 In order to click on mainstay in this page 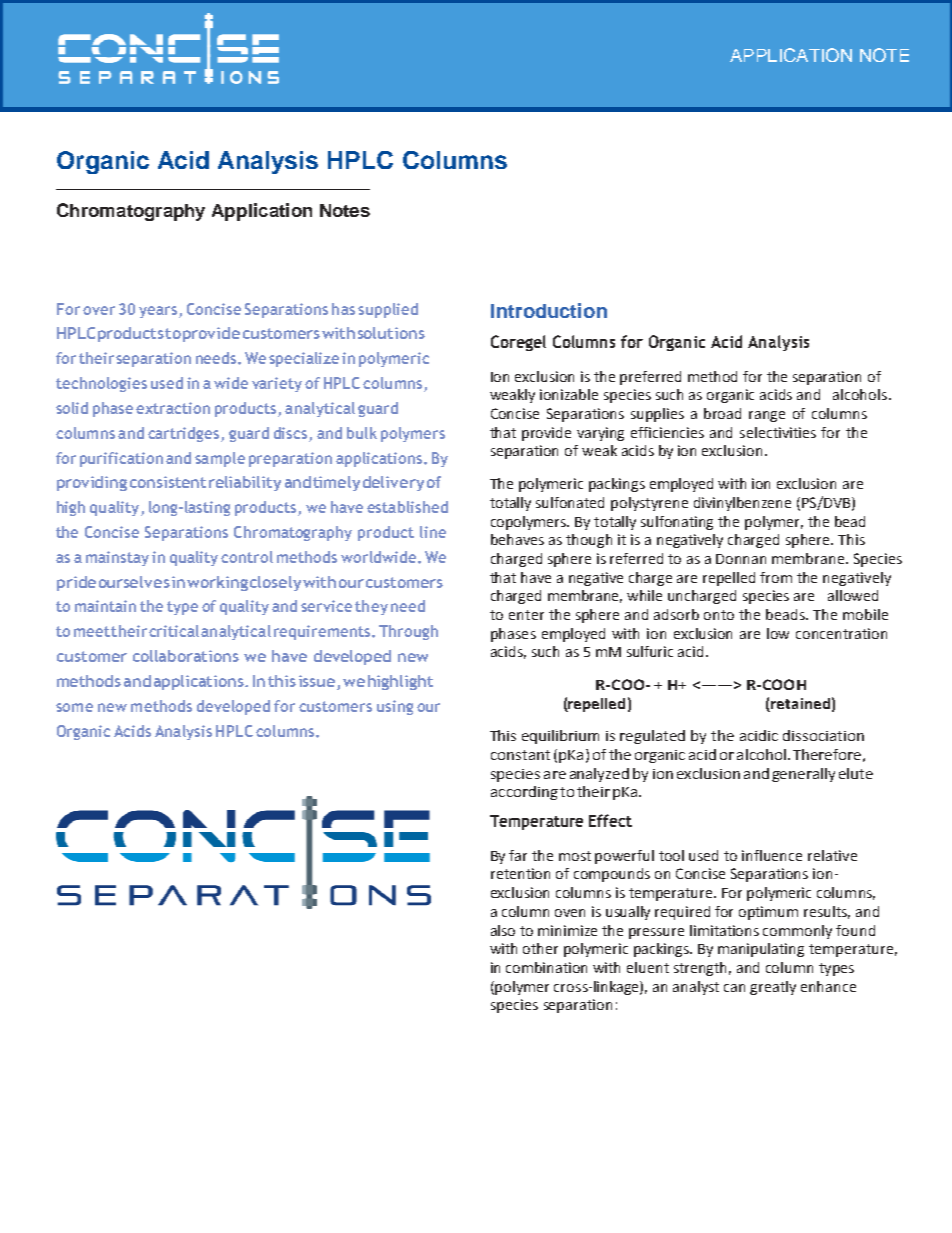, I will do `click(117, 558)`.
